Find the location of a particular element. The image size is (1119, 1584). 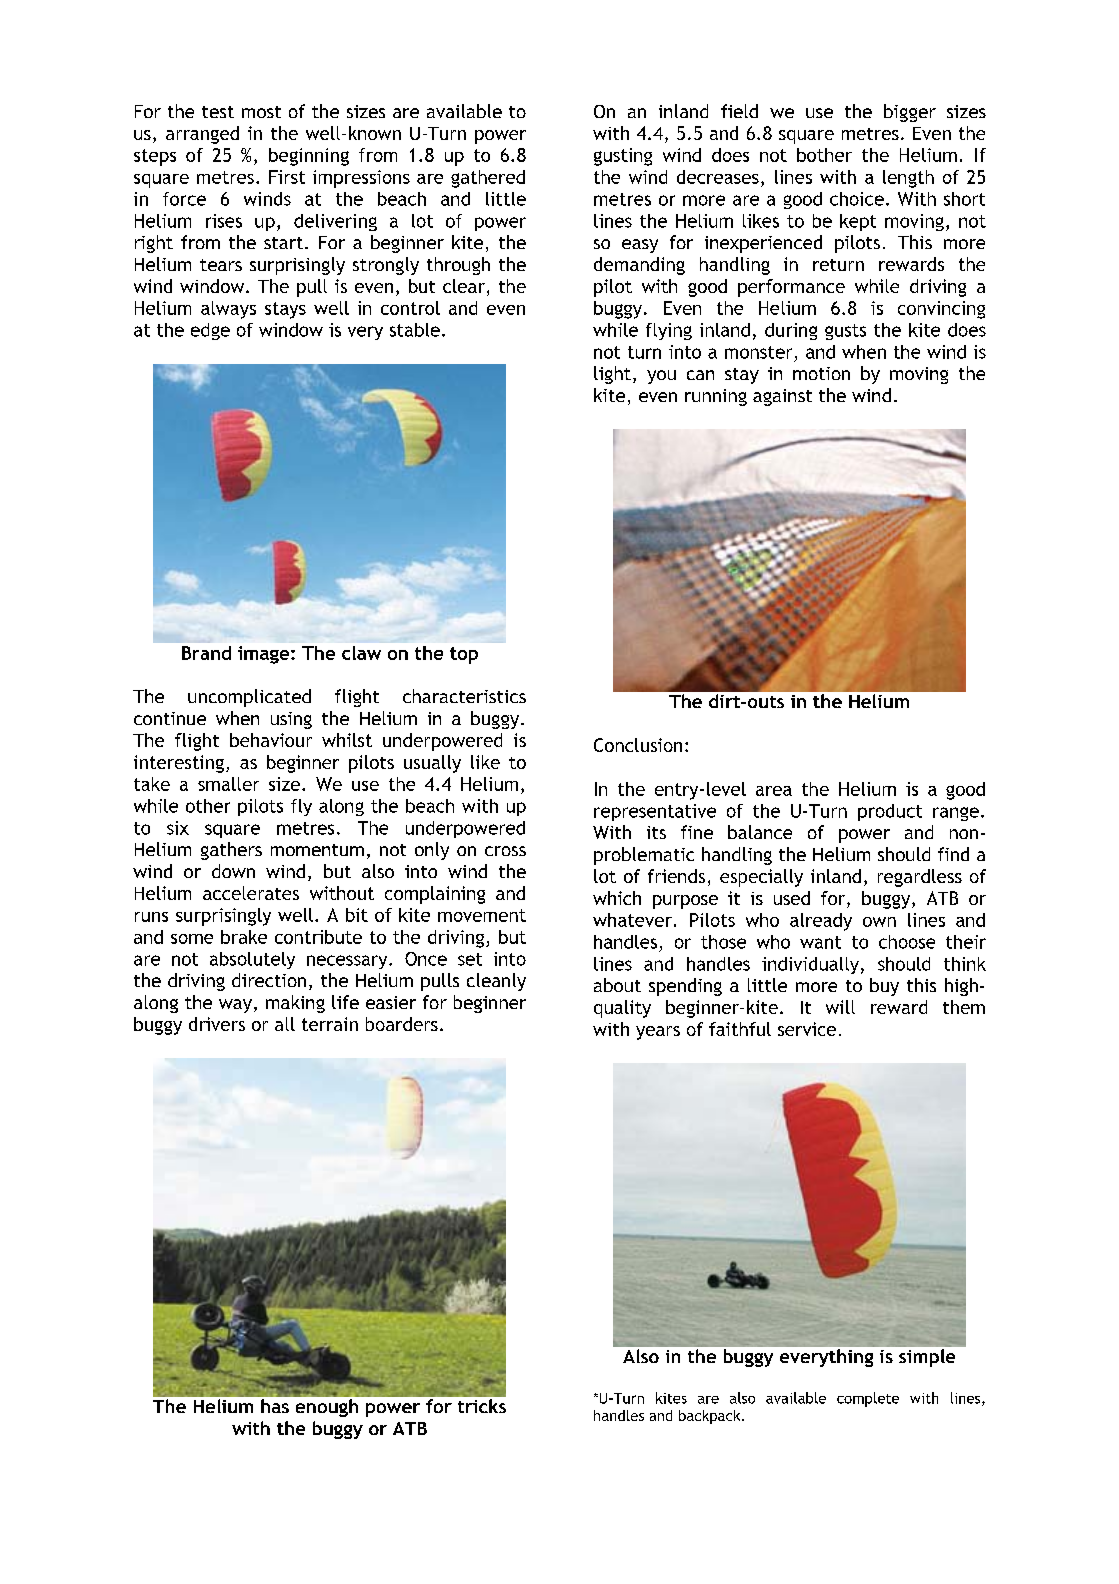

image is located at coordinates (265, 655).
